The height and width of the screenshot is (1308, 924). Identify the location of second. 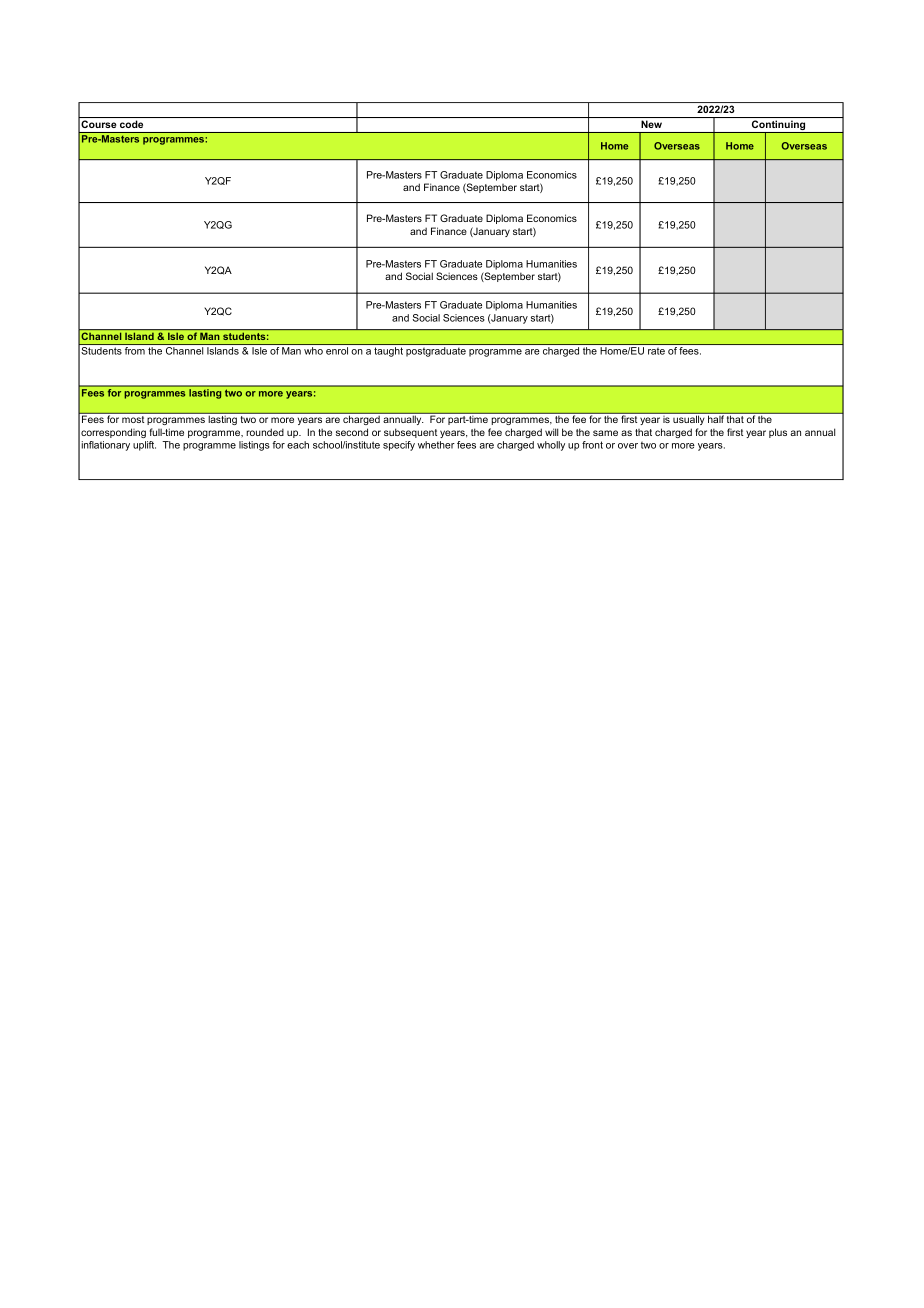
(352, 432).
